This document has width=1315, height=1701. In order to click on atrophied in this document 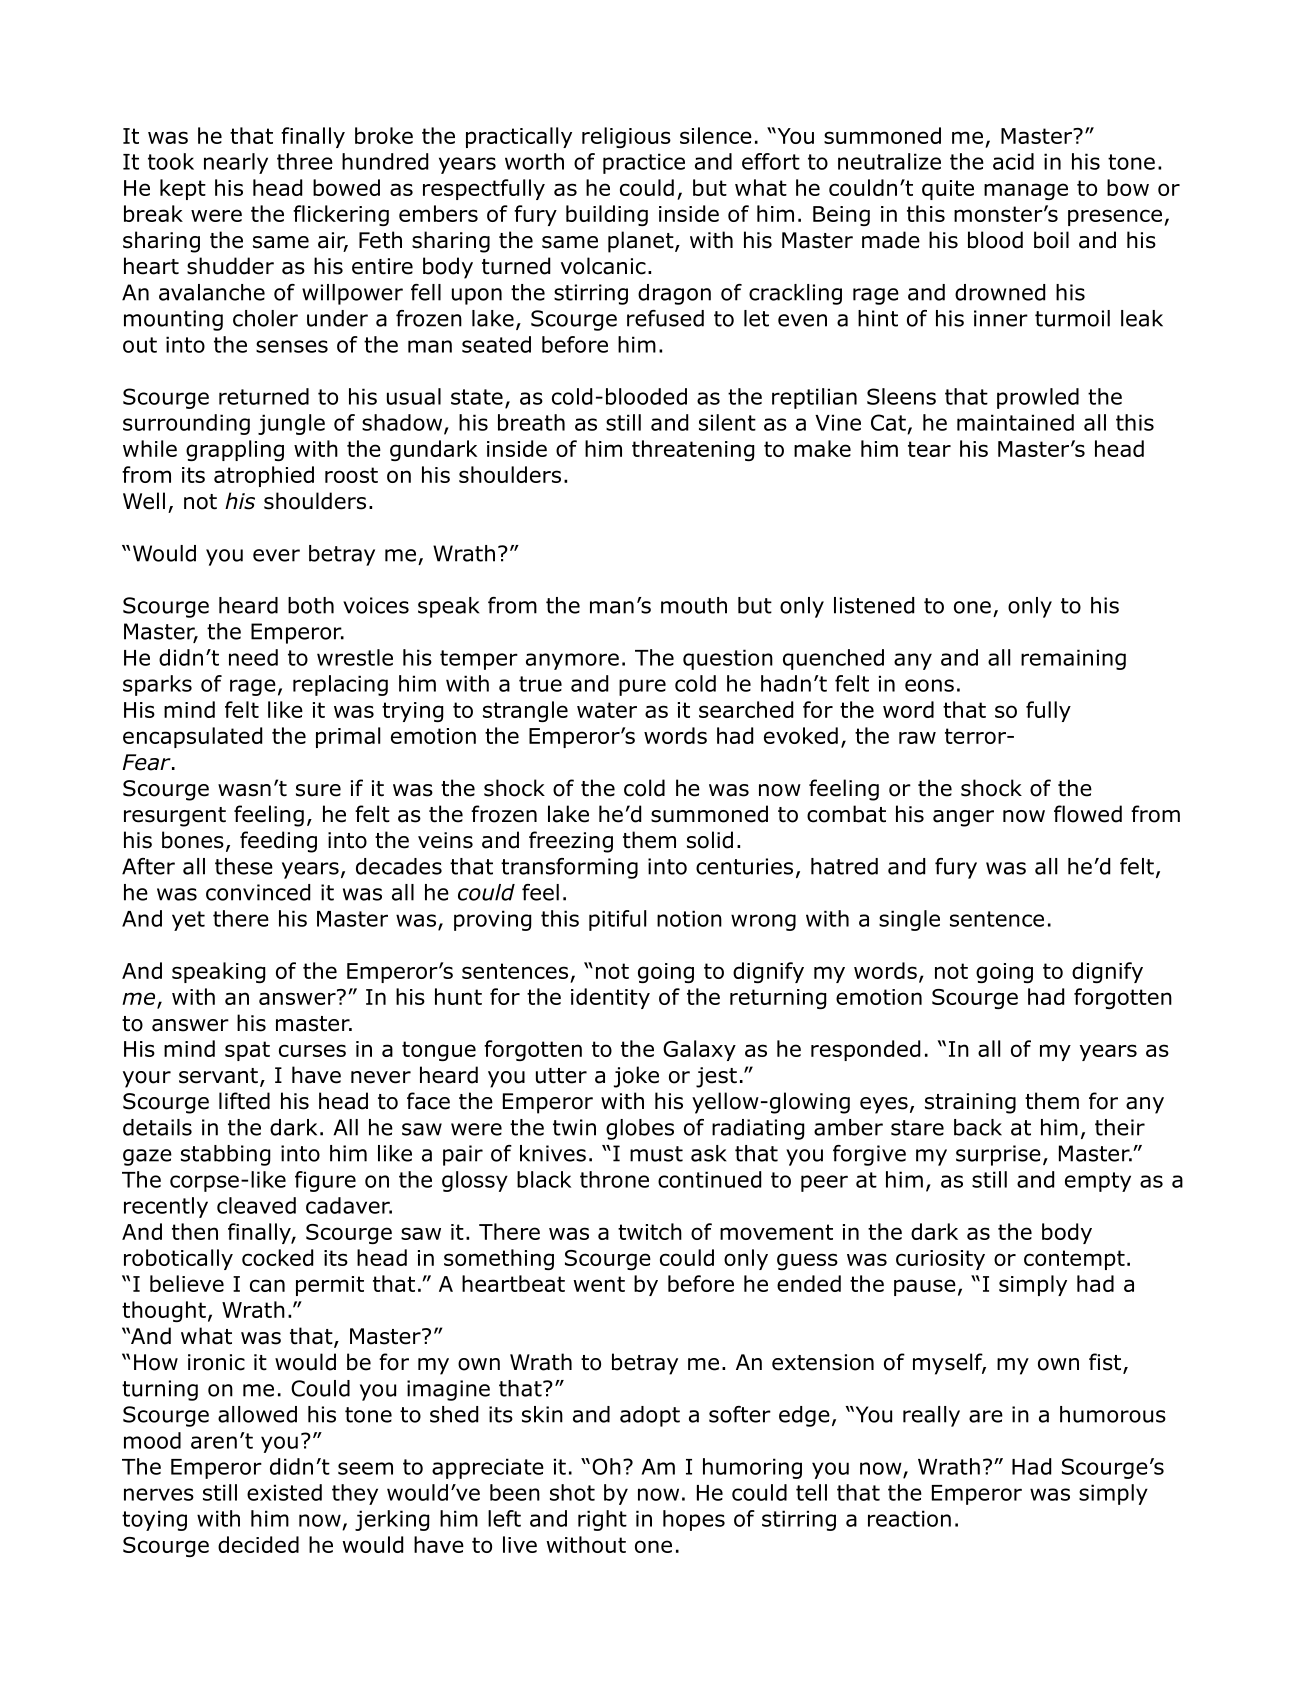, I will do `click(264, 476)`.
